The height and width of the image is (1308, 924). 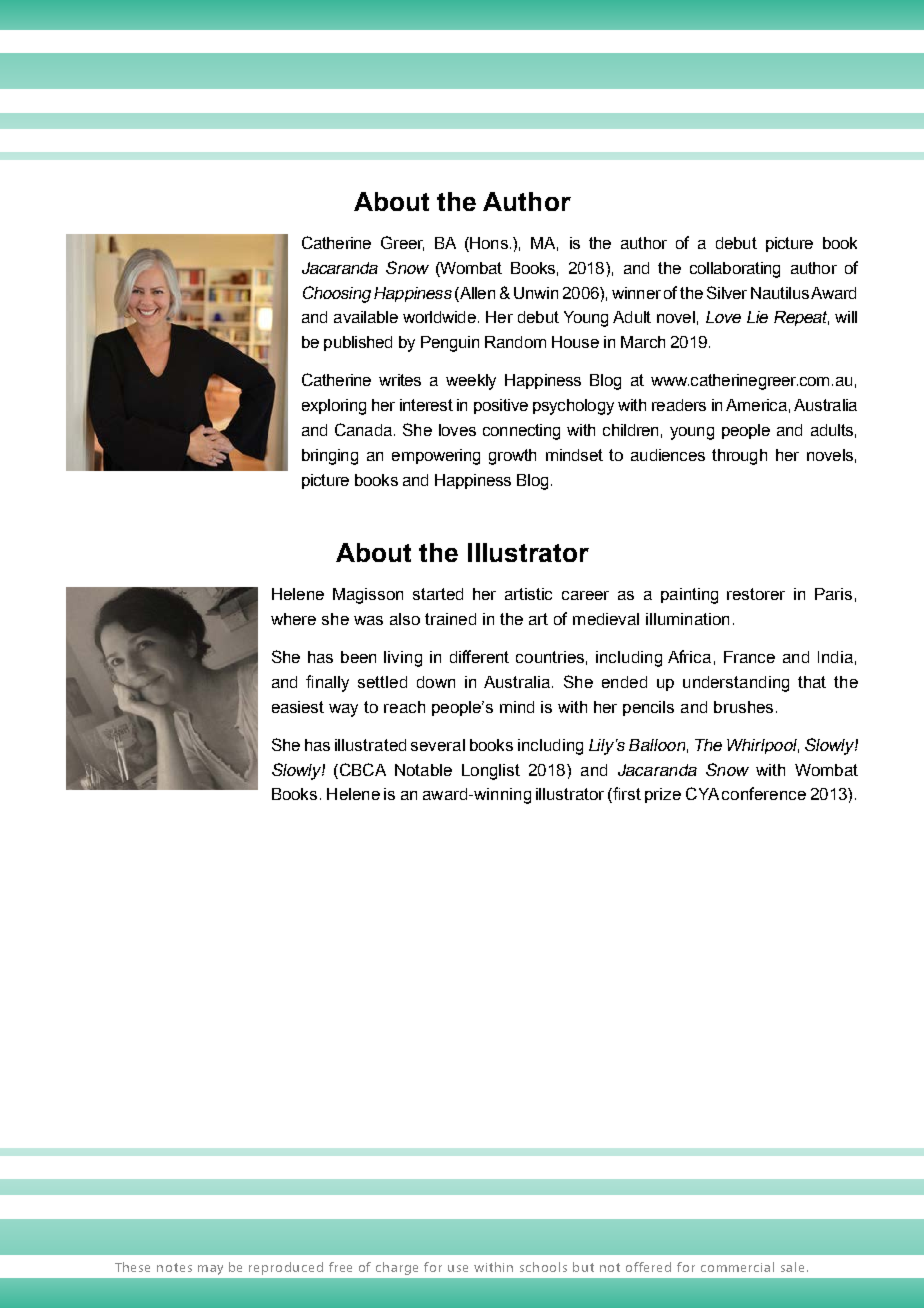 I want to click on CBCA, so click(x=361, y=769).
